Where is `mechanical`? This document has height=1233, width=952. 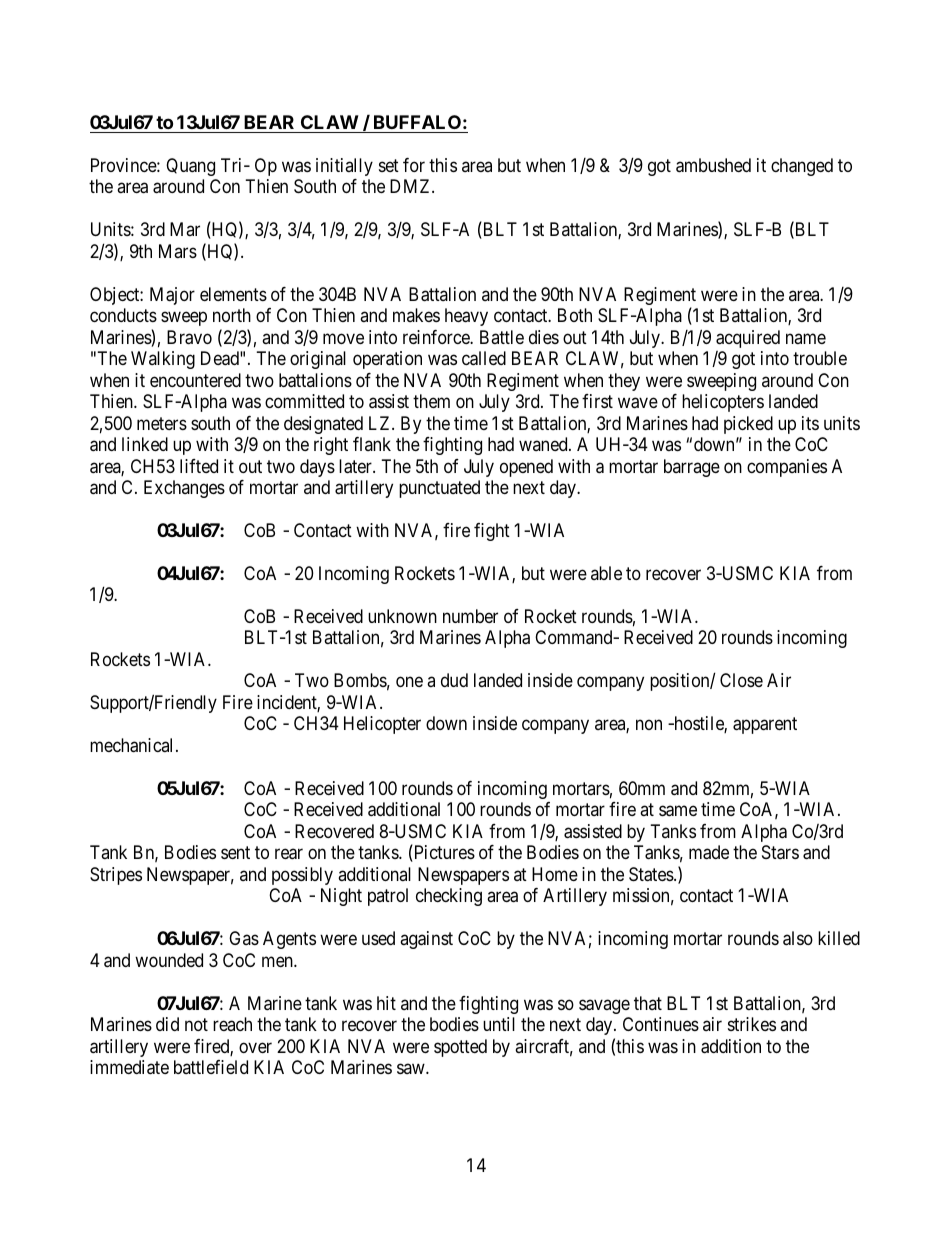
mechanical is located at coordinates (133, 745).
